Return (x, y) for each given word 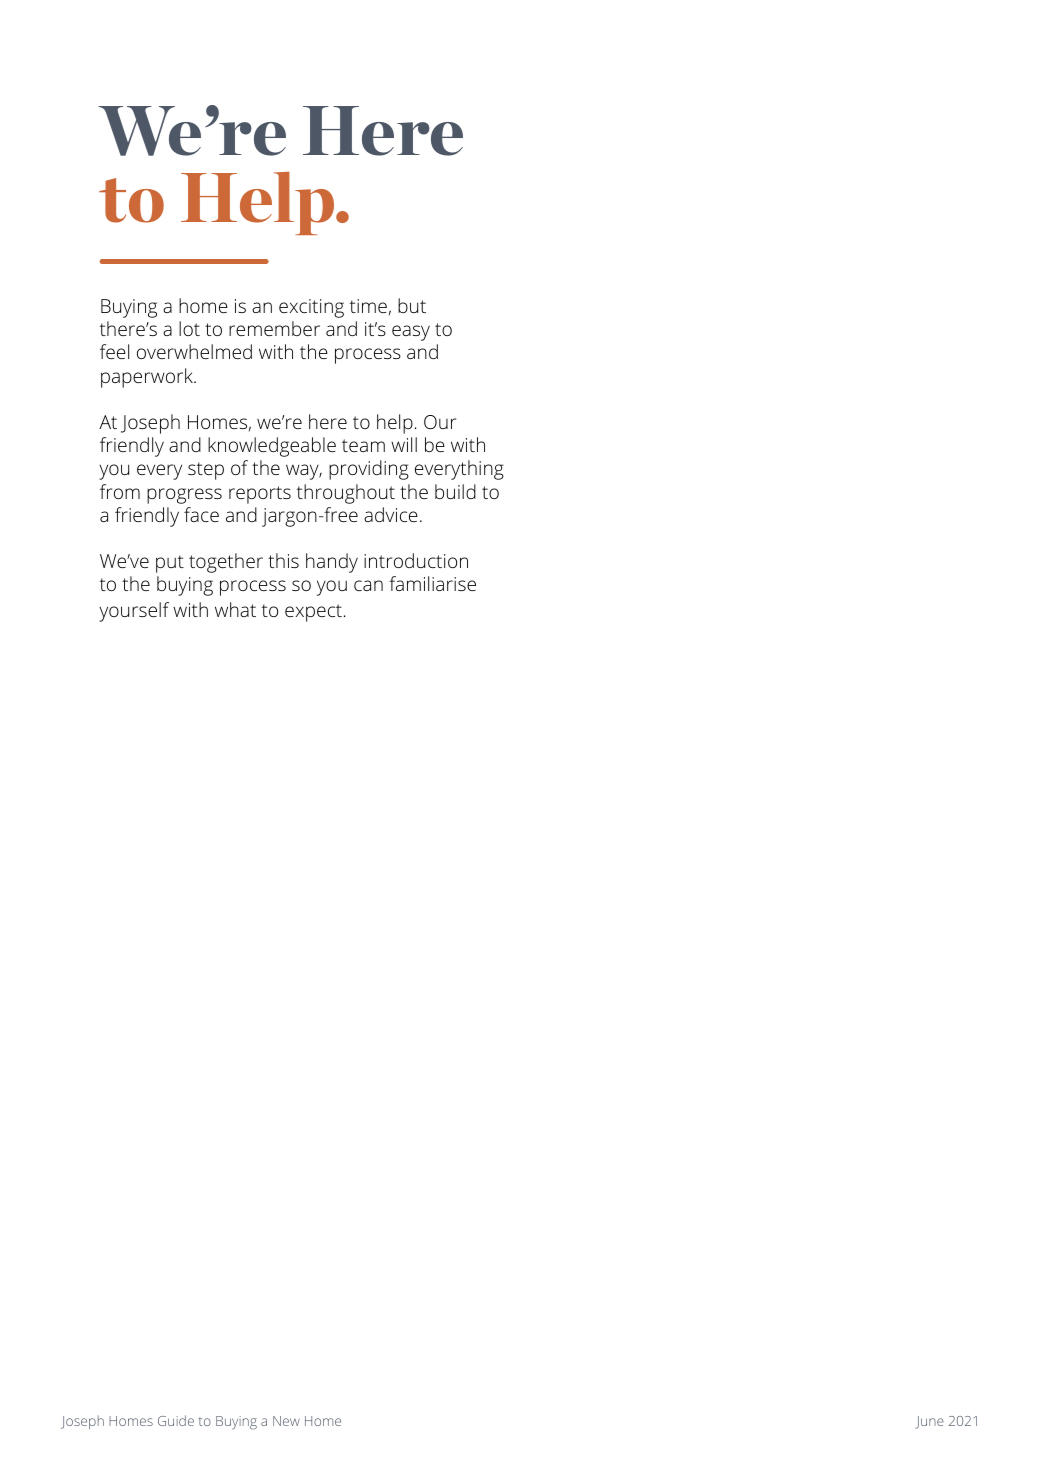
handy (332, 563)
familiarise (432, 583)
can (368, 585)
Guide (176, 1420)
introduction (416, 560)
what (235, 609)
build (455, 491)
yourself (134, 612)
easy (411, 333)
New (286, 1421)
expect (313, 613)
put (170, 564)
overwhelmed (194, 351)
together (226, 563)
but (412, 305)
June (929, 1422)
